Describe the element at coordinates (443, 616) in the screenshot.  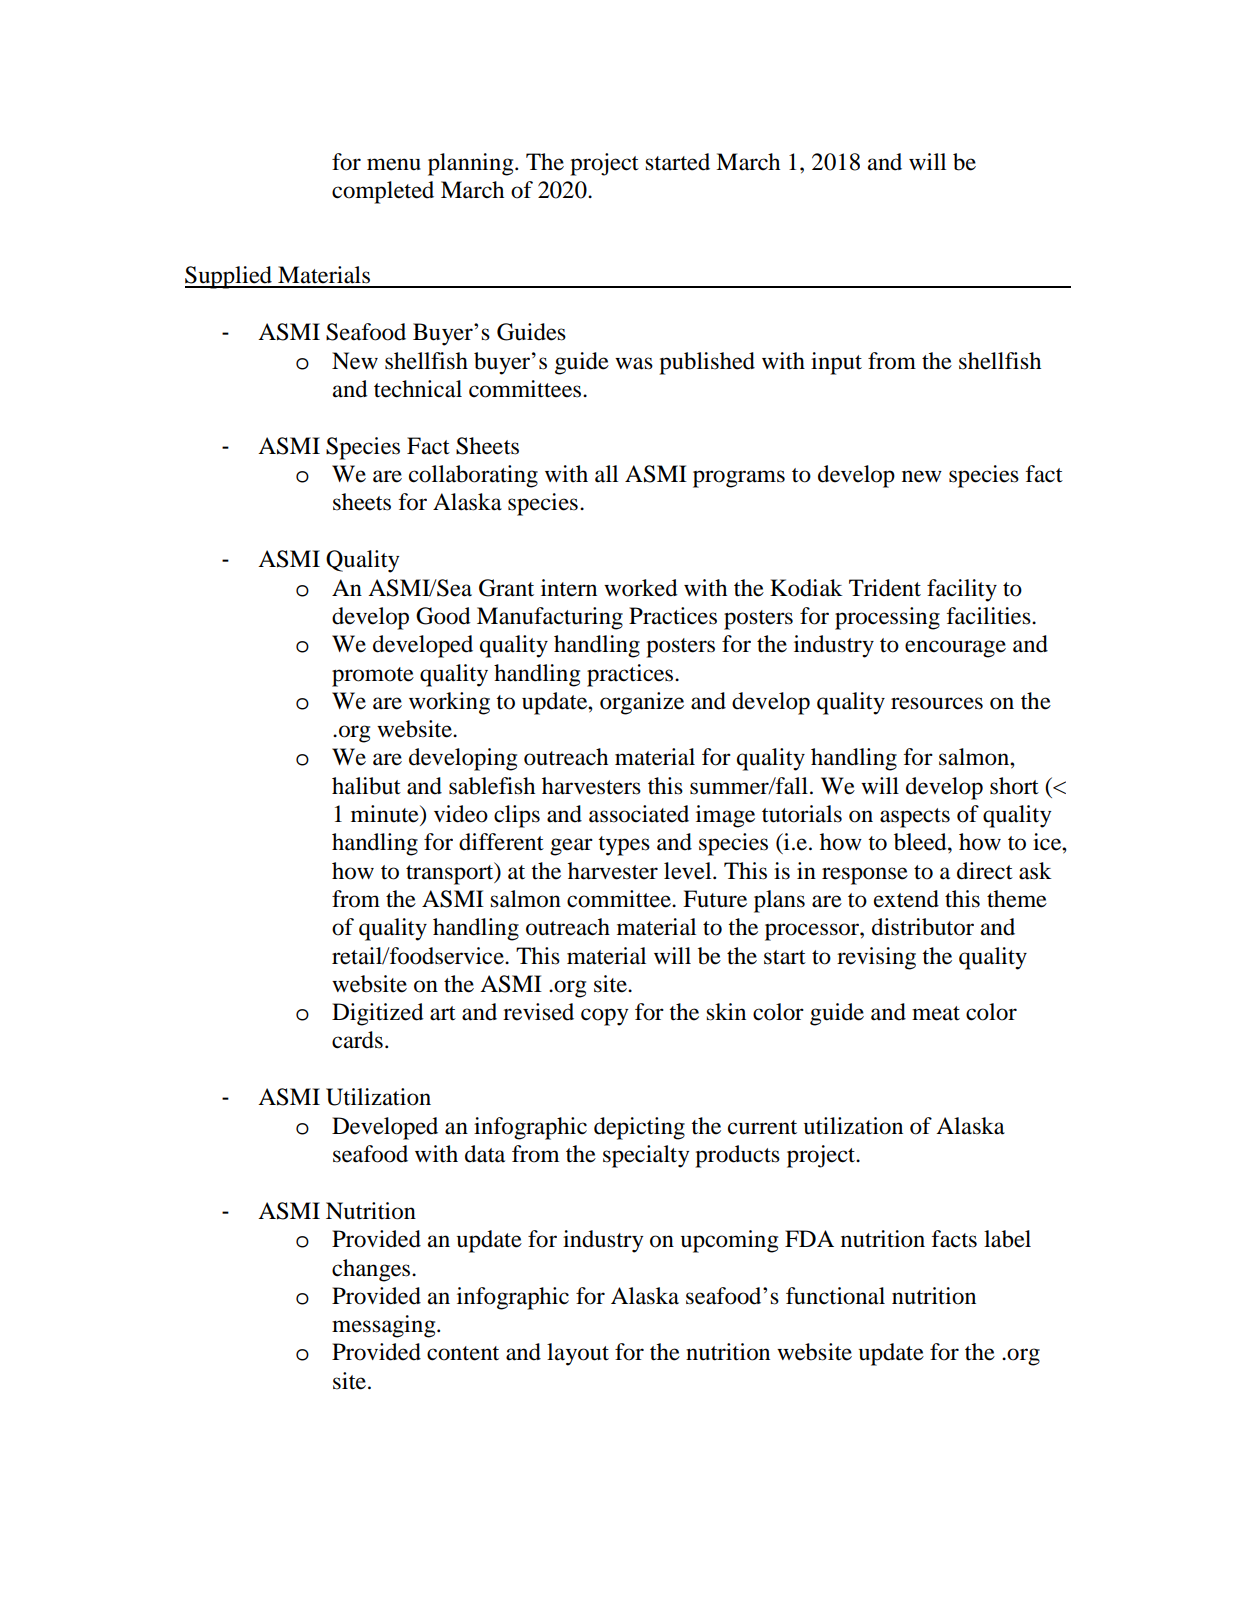
I see `Good` at that location.
